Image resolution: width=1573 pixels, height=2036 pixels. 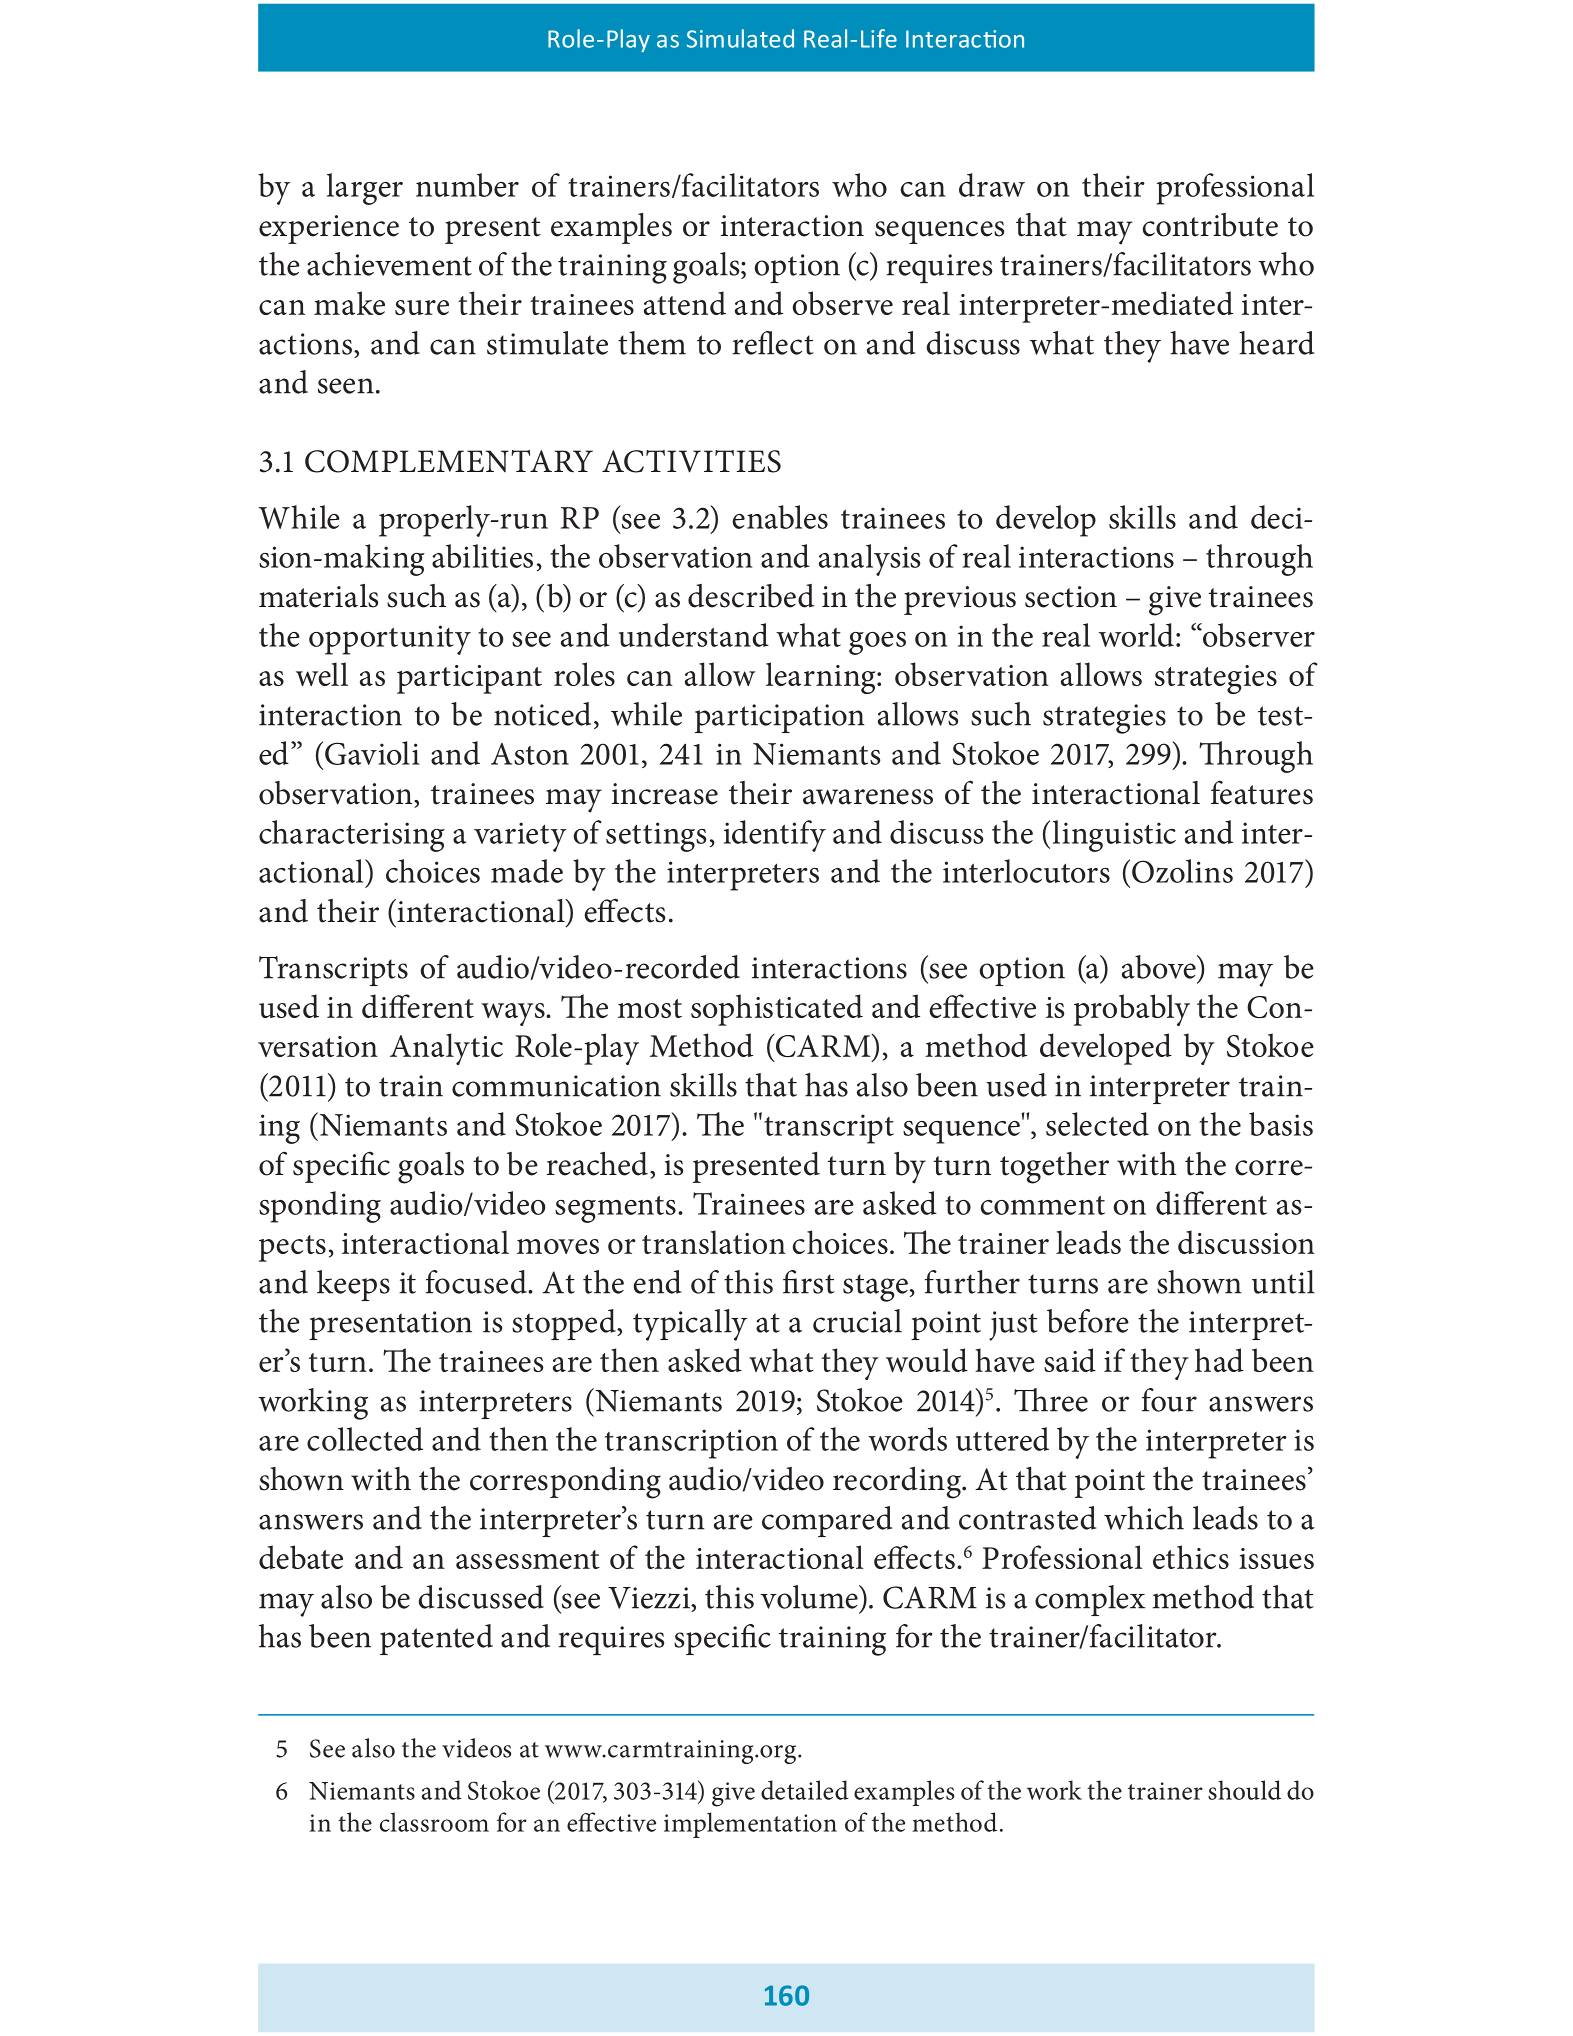 I want to click on selected, so click(x=1097, y=1124).
